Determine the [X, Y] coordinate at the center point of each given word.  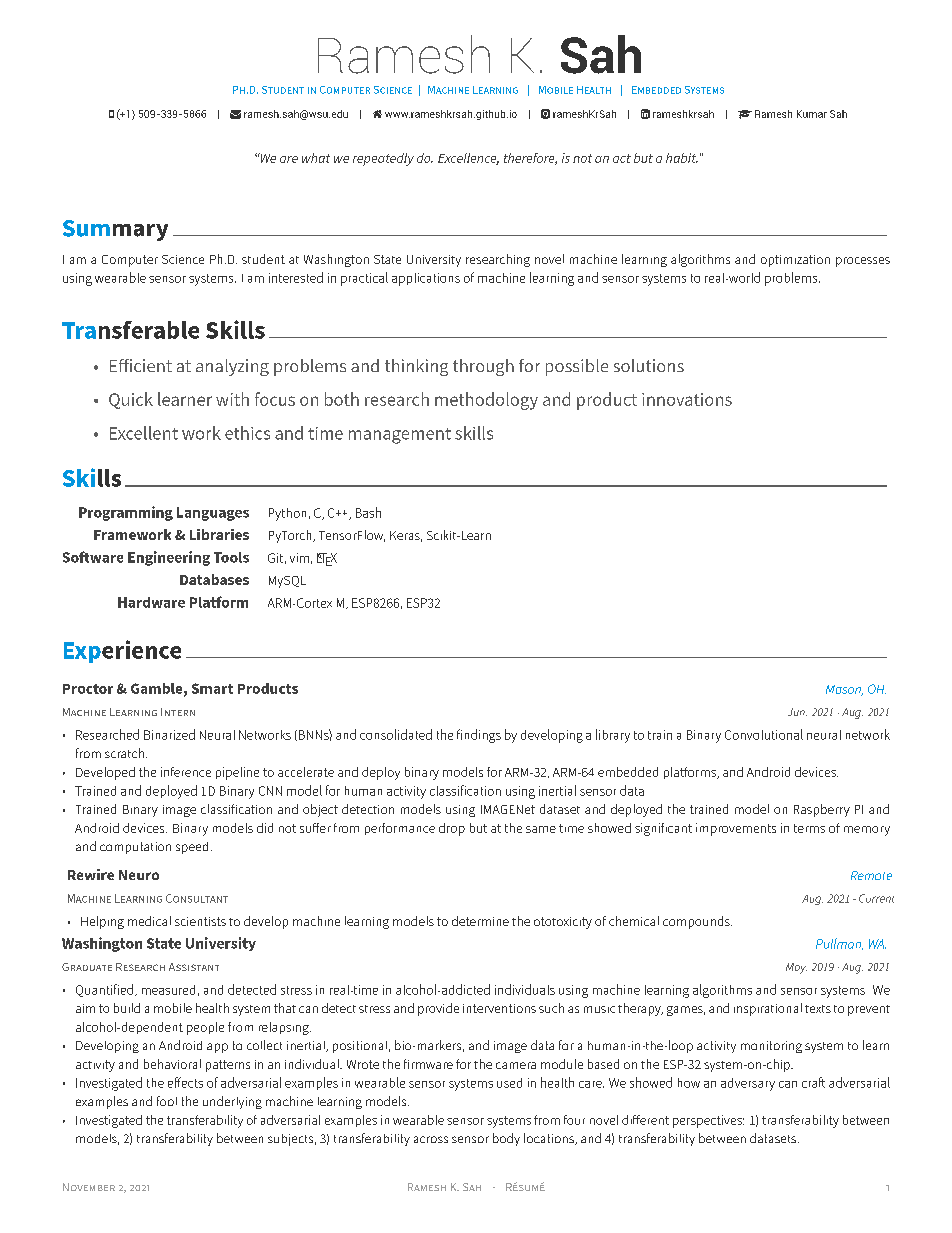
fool [167, 1101]
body [506, 1139]
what [316, 158]
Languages [213, 514]
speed [192, 848]
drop [452, 829]
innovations [687, 399]
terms [809, 828]
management [400, 436]
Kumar [812, 114]
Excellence [468, 159]
